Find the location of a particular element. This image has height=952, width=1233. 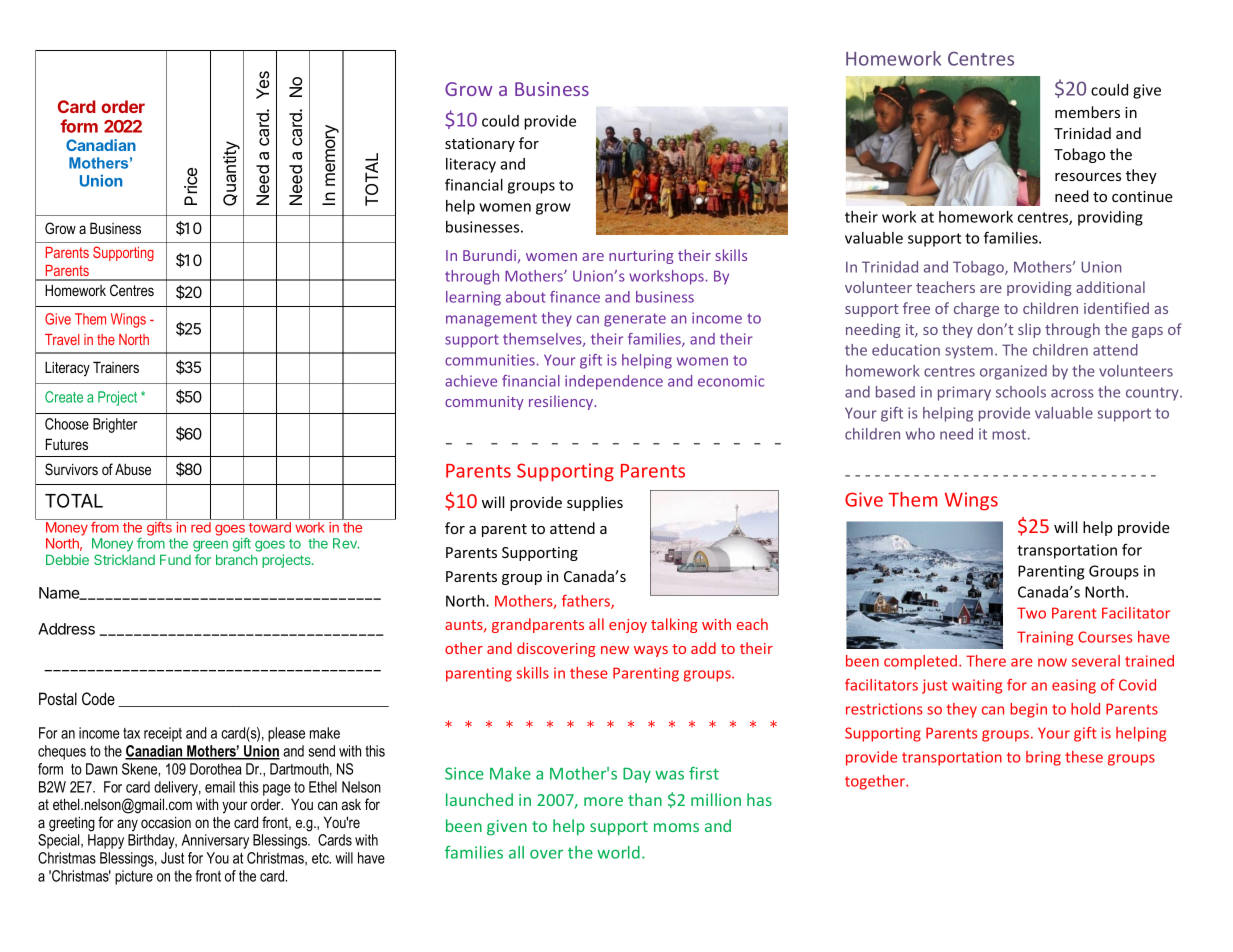

stationary is located at coordinates (480, 145).
